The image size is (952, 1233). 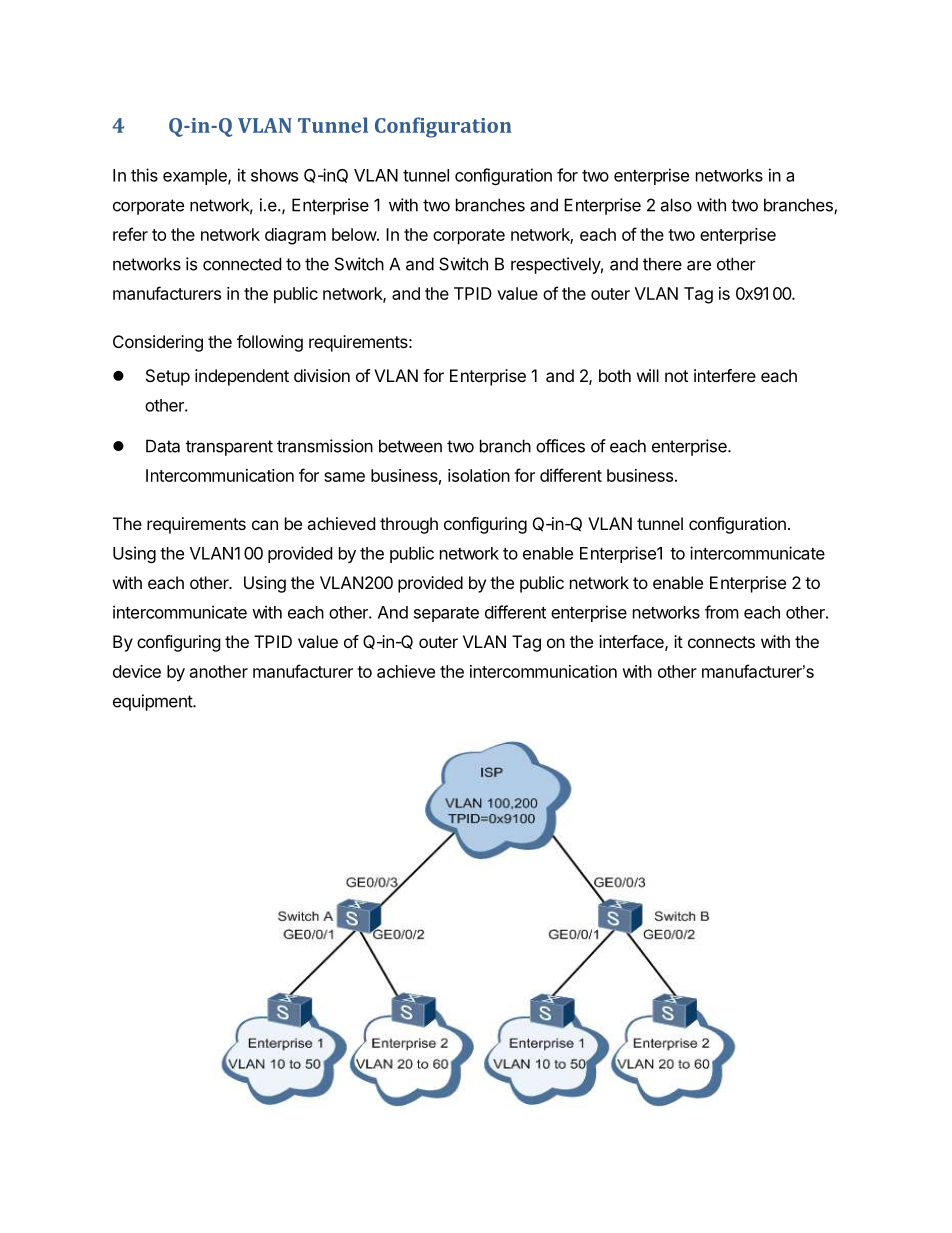 What do you see at coordinates (560, 446) in the screenshot?
I see `offices` at bounding box center [560, 446].
